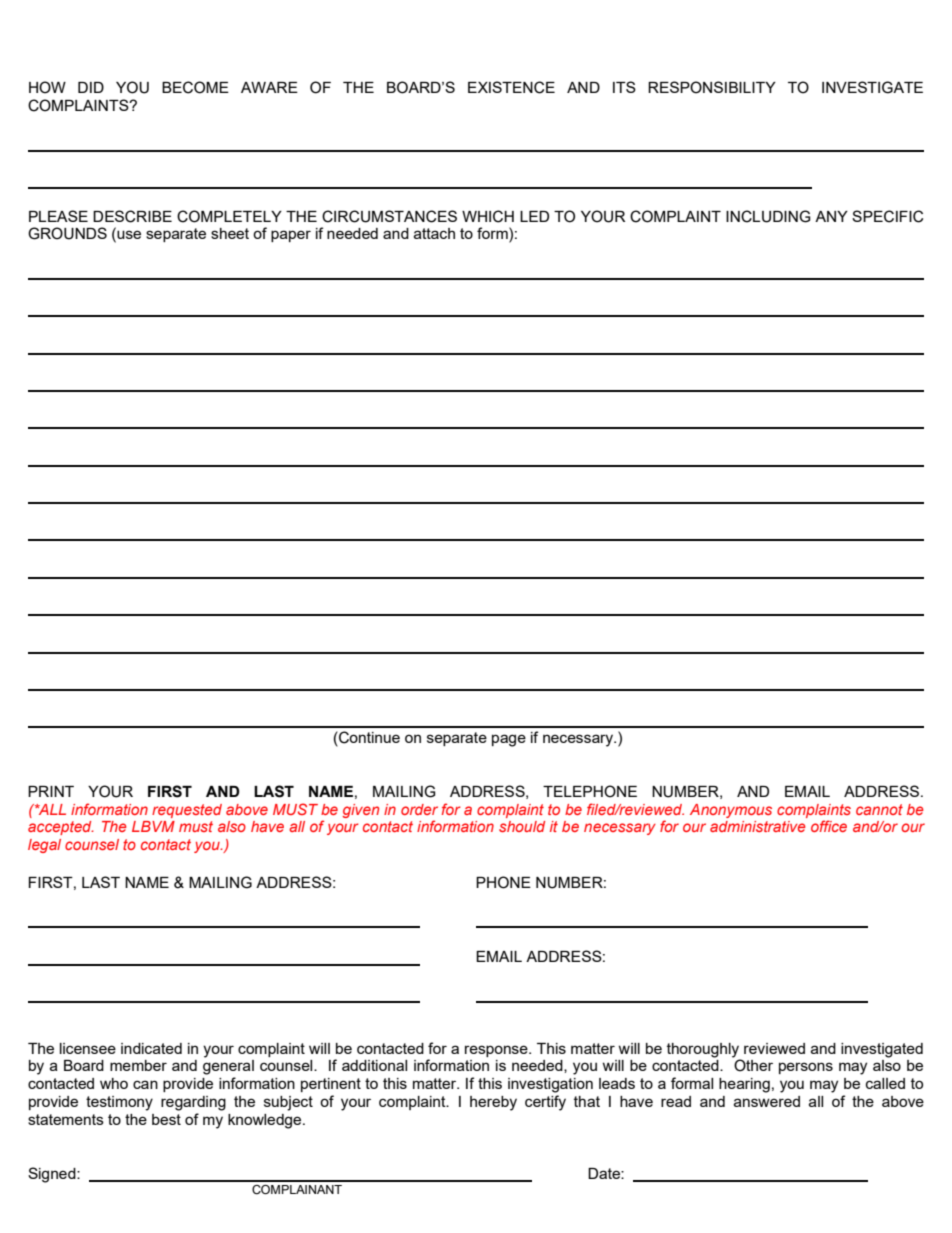 The height and width of the screenshot is (1233, 952). What do you see at coordinates (511, 87) in the screenshot?
I see `EXISTENCE` at bounding box center [511, 87].
